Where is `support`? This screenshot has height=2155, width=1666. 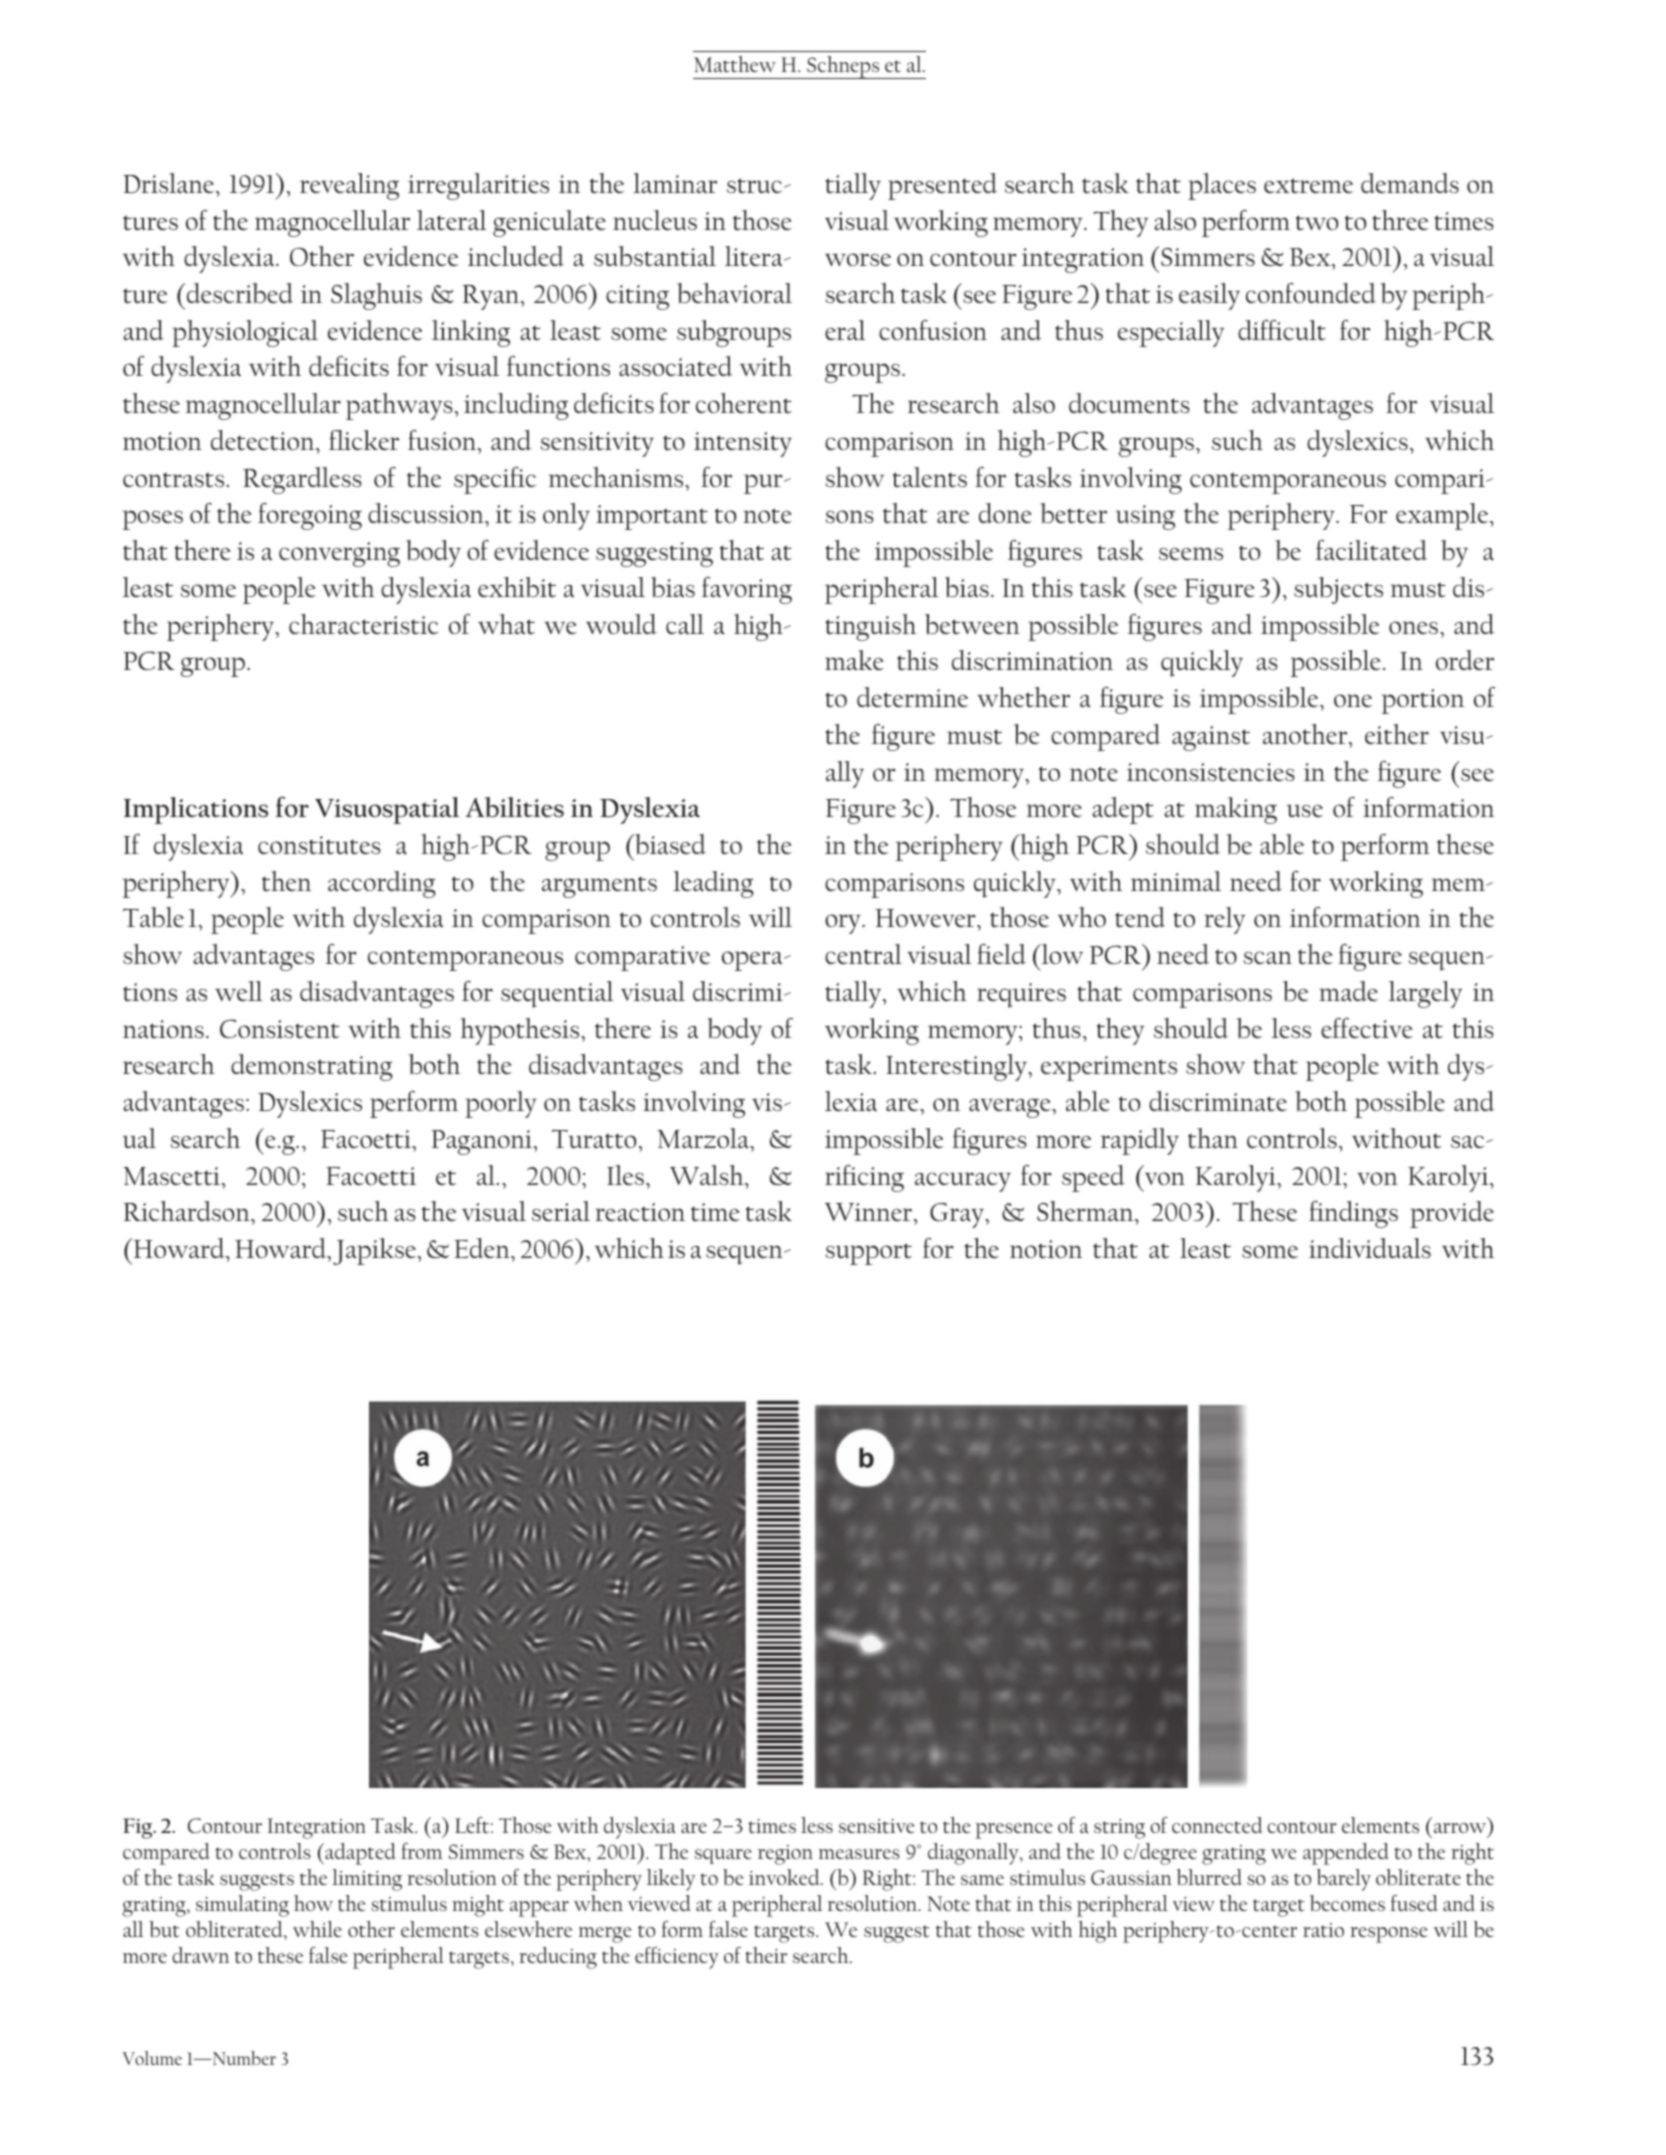
support is located at coordinates (869, 1254).
